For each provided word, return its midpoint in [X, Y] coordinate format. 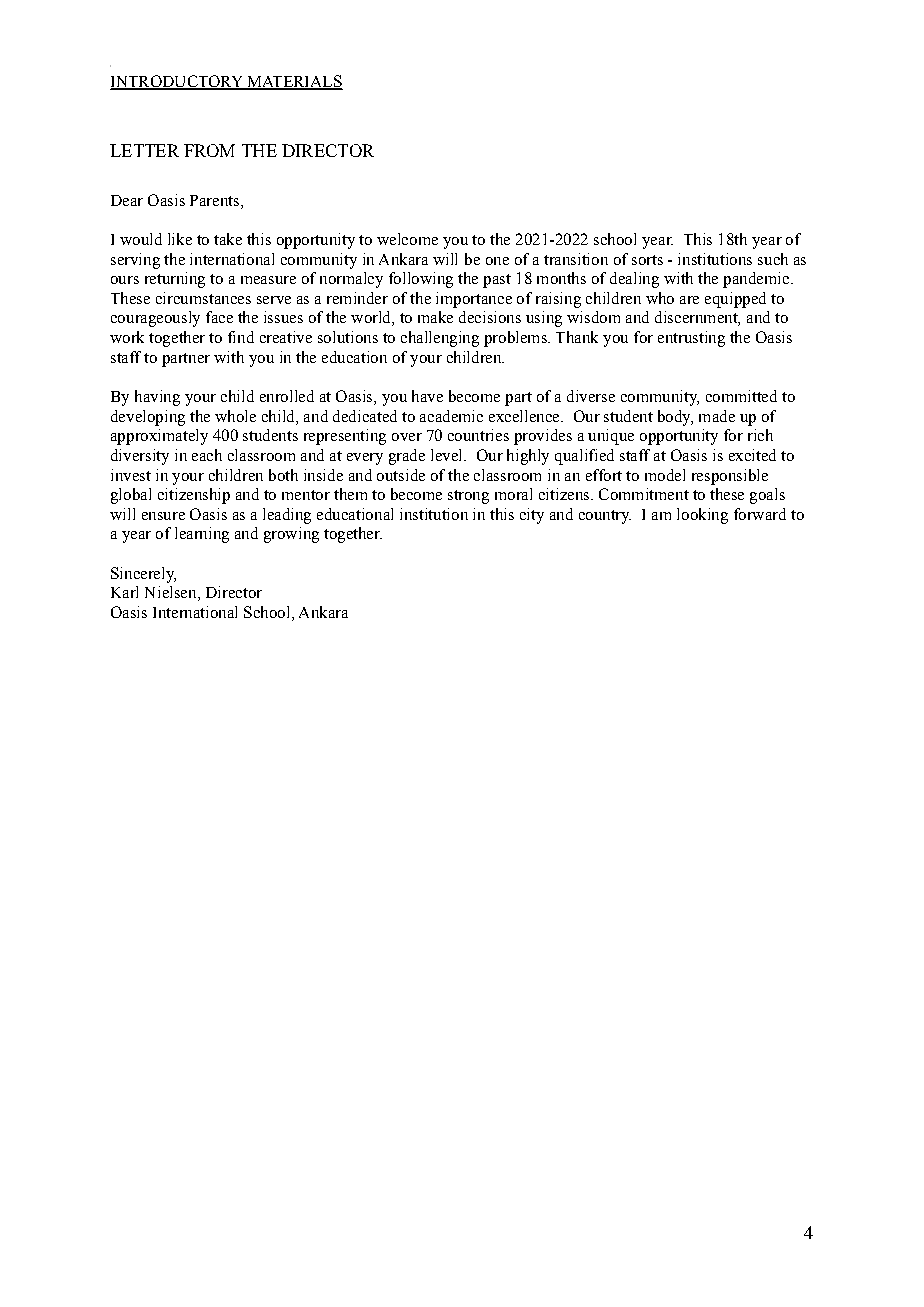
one [497, 261]
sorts [647, 260]
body [675, 418]
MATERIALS [294, 82]
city [532, 516]
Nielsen [172, 593]
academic [451, 416]
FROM [209, 150]
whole [235, 416]
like [180, 239]
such [773, 259]
